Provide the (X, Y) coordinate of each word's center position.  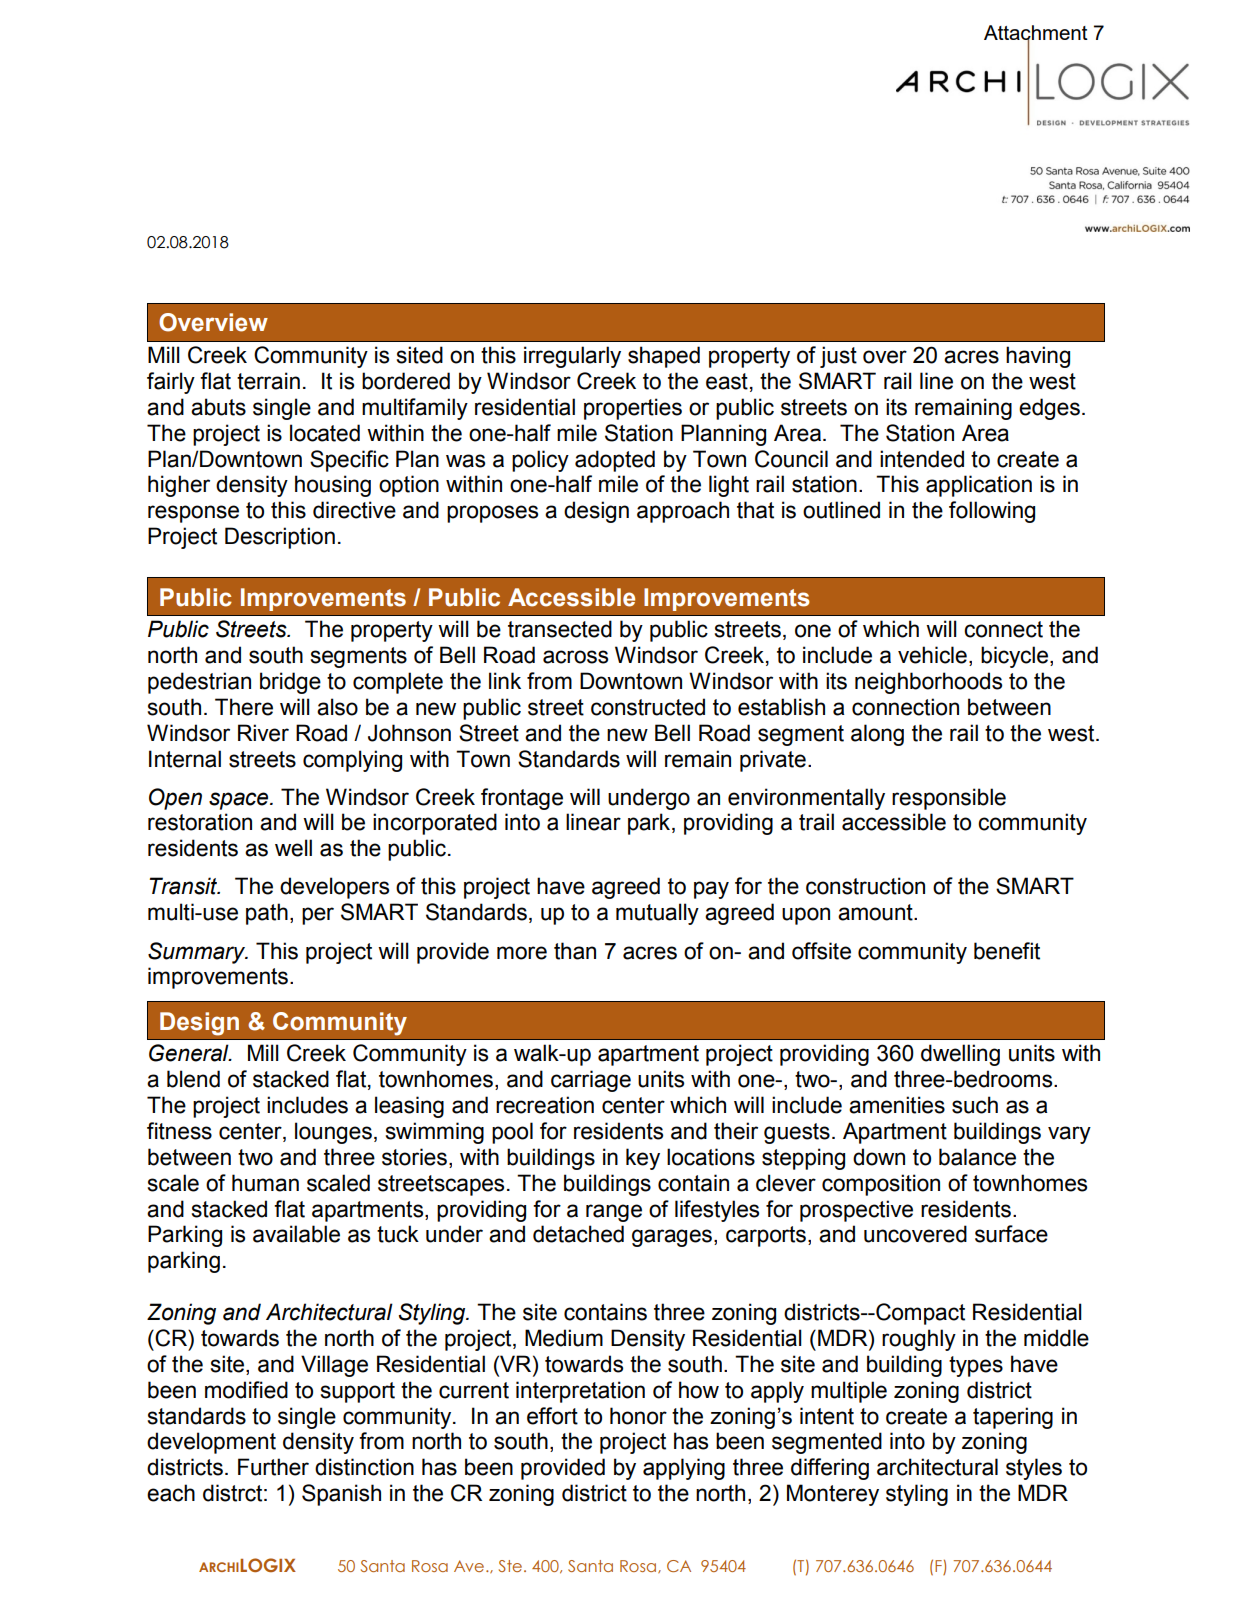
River (263, 733)
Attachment (1036, 34)
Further (273, 1467)
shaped (664, 357)
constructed (648, 707)
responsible (949, 799)
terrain (268, 381)
